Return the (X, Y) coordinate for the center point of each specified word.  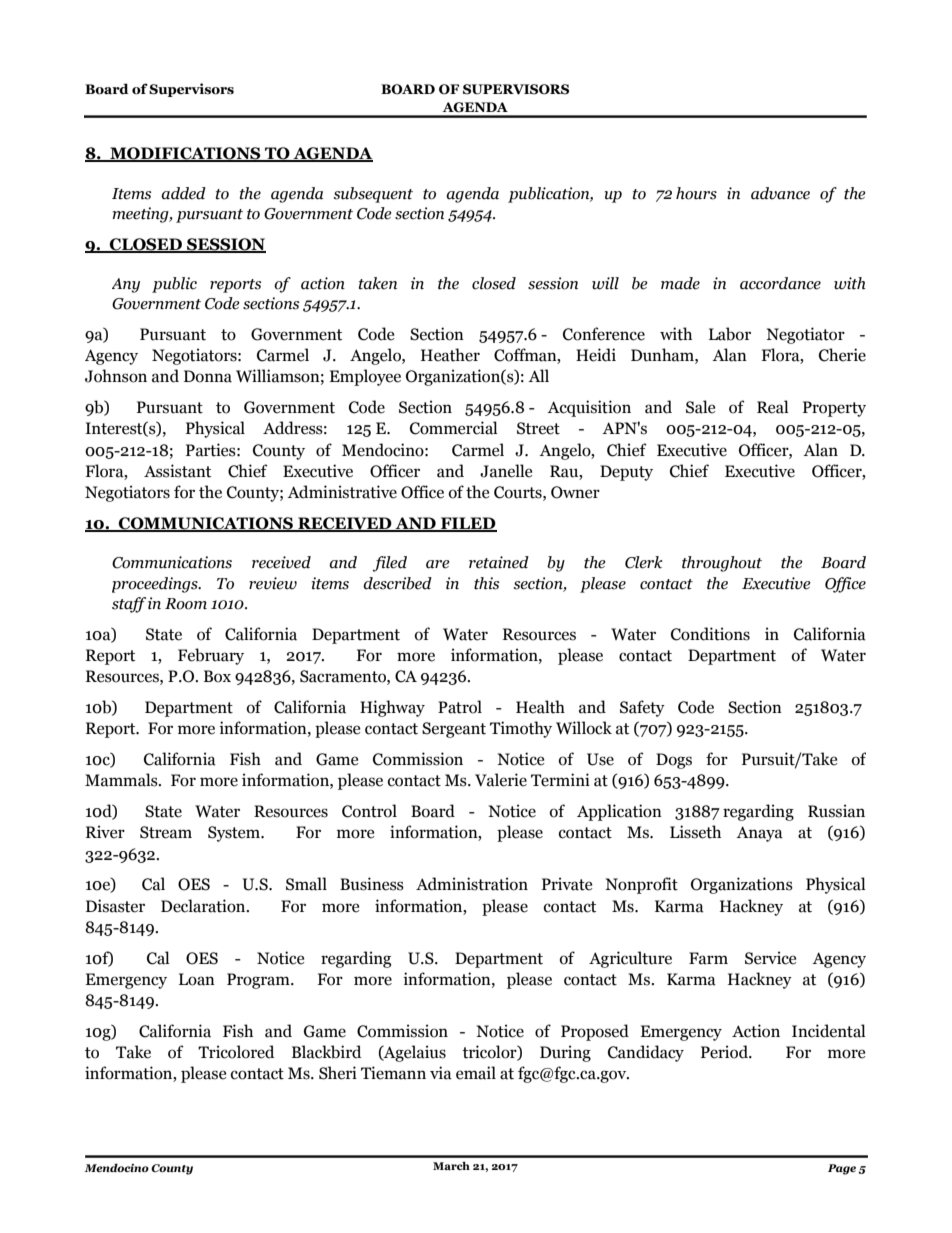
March (451, 1165)
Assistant (177, 471)
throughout (722, 564)
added (183, 193)
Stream (166, 832)
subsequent (373, 195)
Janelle (506, 471)
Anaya (759, 834)
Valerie (501, 780)
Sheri (338, 1073)
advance (780, 193)
